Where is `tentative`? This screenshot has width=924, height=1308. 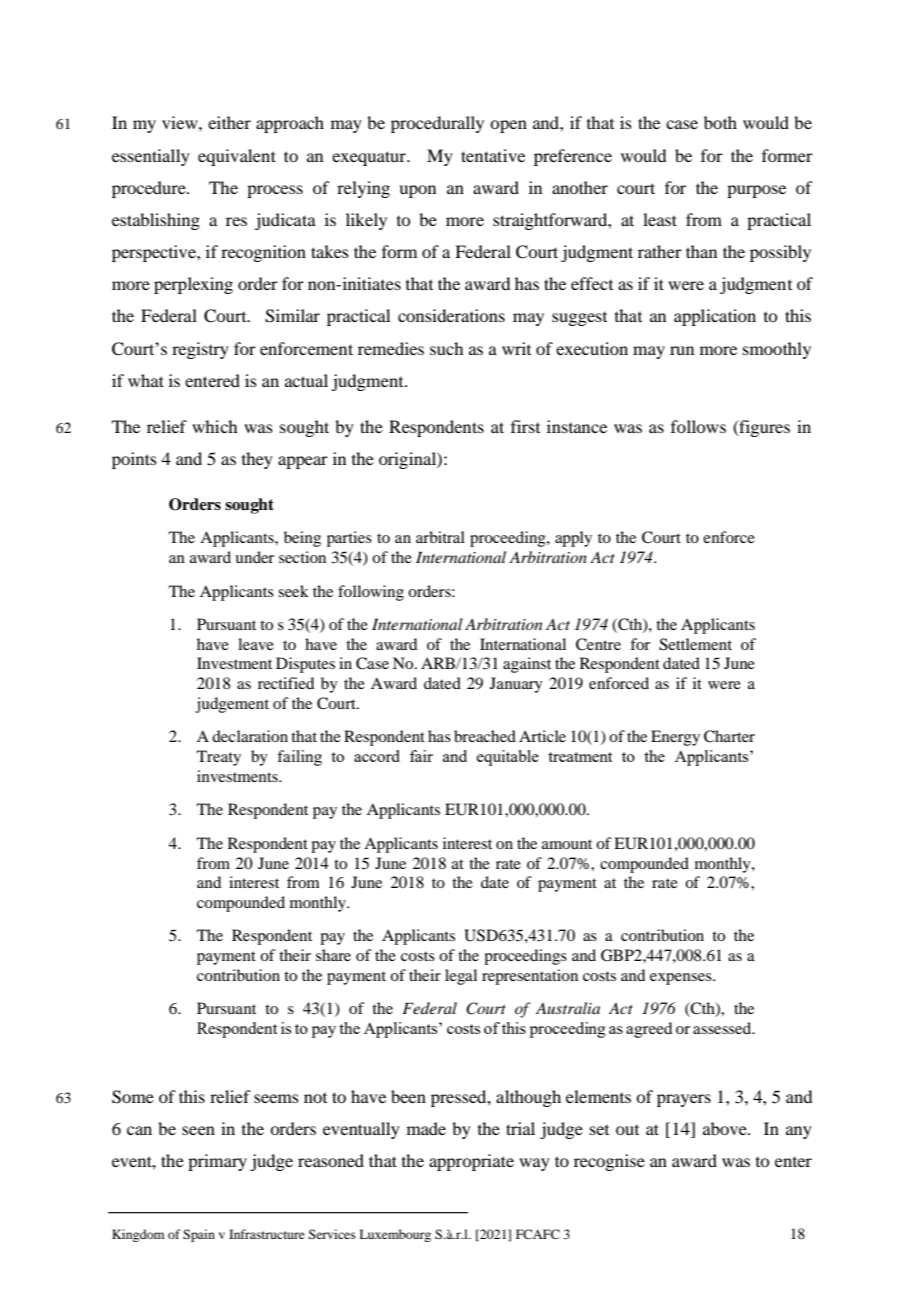
tentative is located at coordinates (493, 155).
